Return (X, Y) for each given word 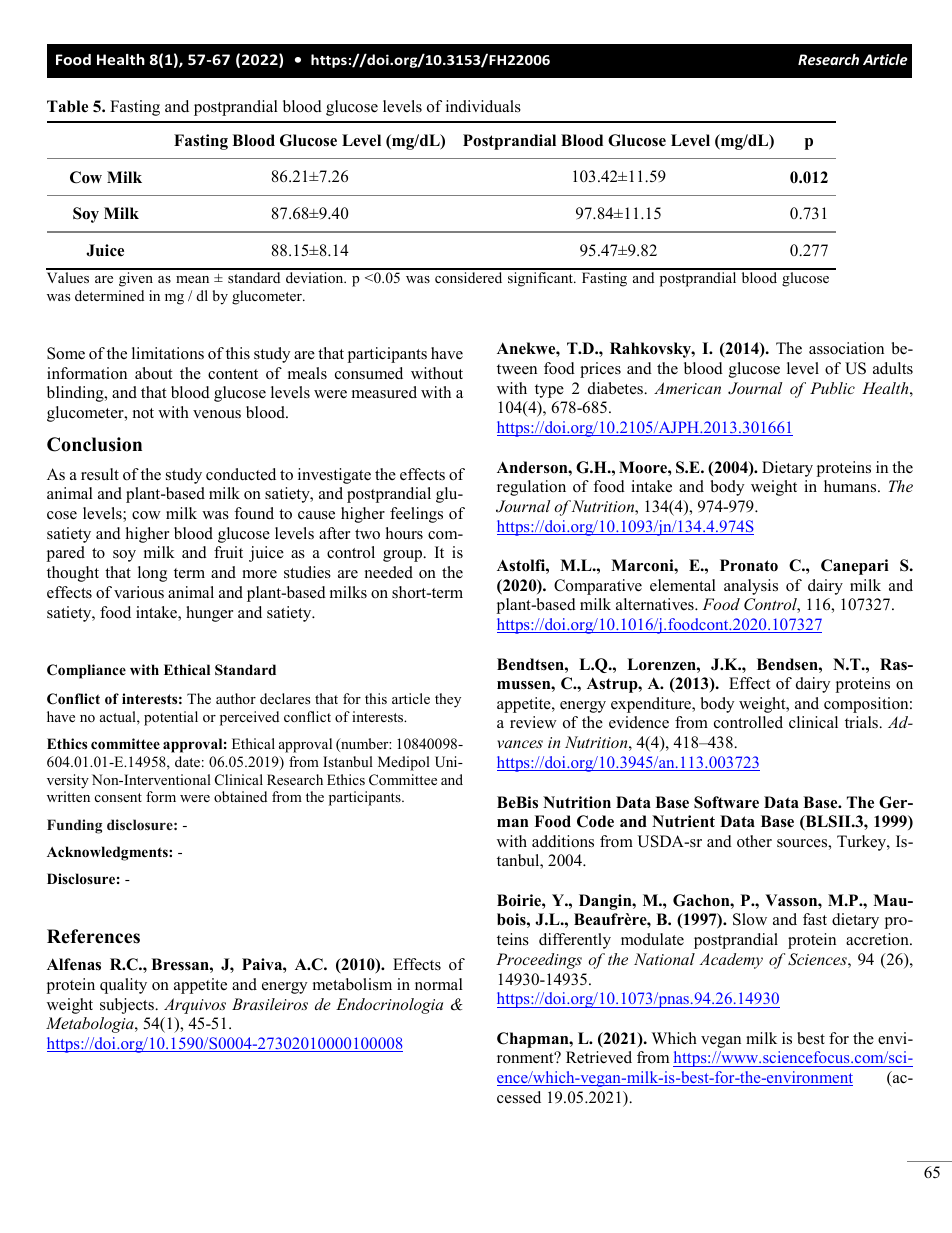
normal (439, 984)
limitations (168, 353)
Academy (731, 961)
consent (118, 797)
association (846, 348)
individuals (483, 106)
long (152, 574)
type (549, 391)
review (533, 722)
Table (67, 106)
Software (726, 802)
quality (123, 986)
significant (541, 279)
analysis (751, 587)
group (404, 556)
